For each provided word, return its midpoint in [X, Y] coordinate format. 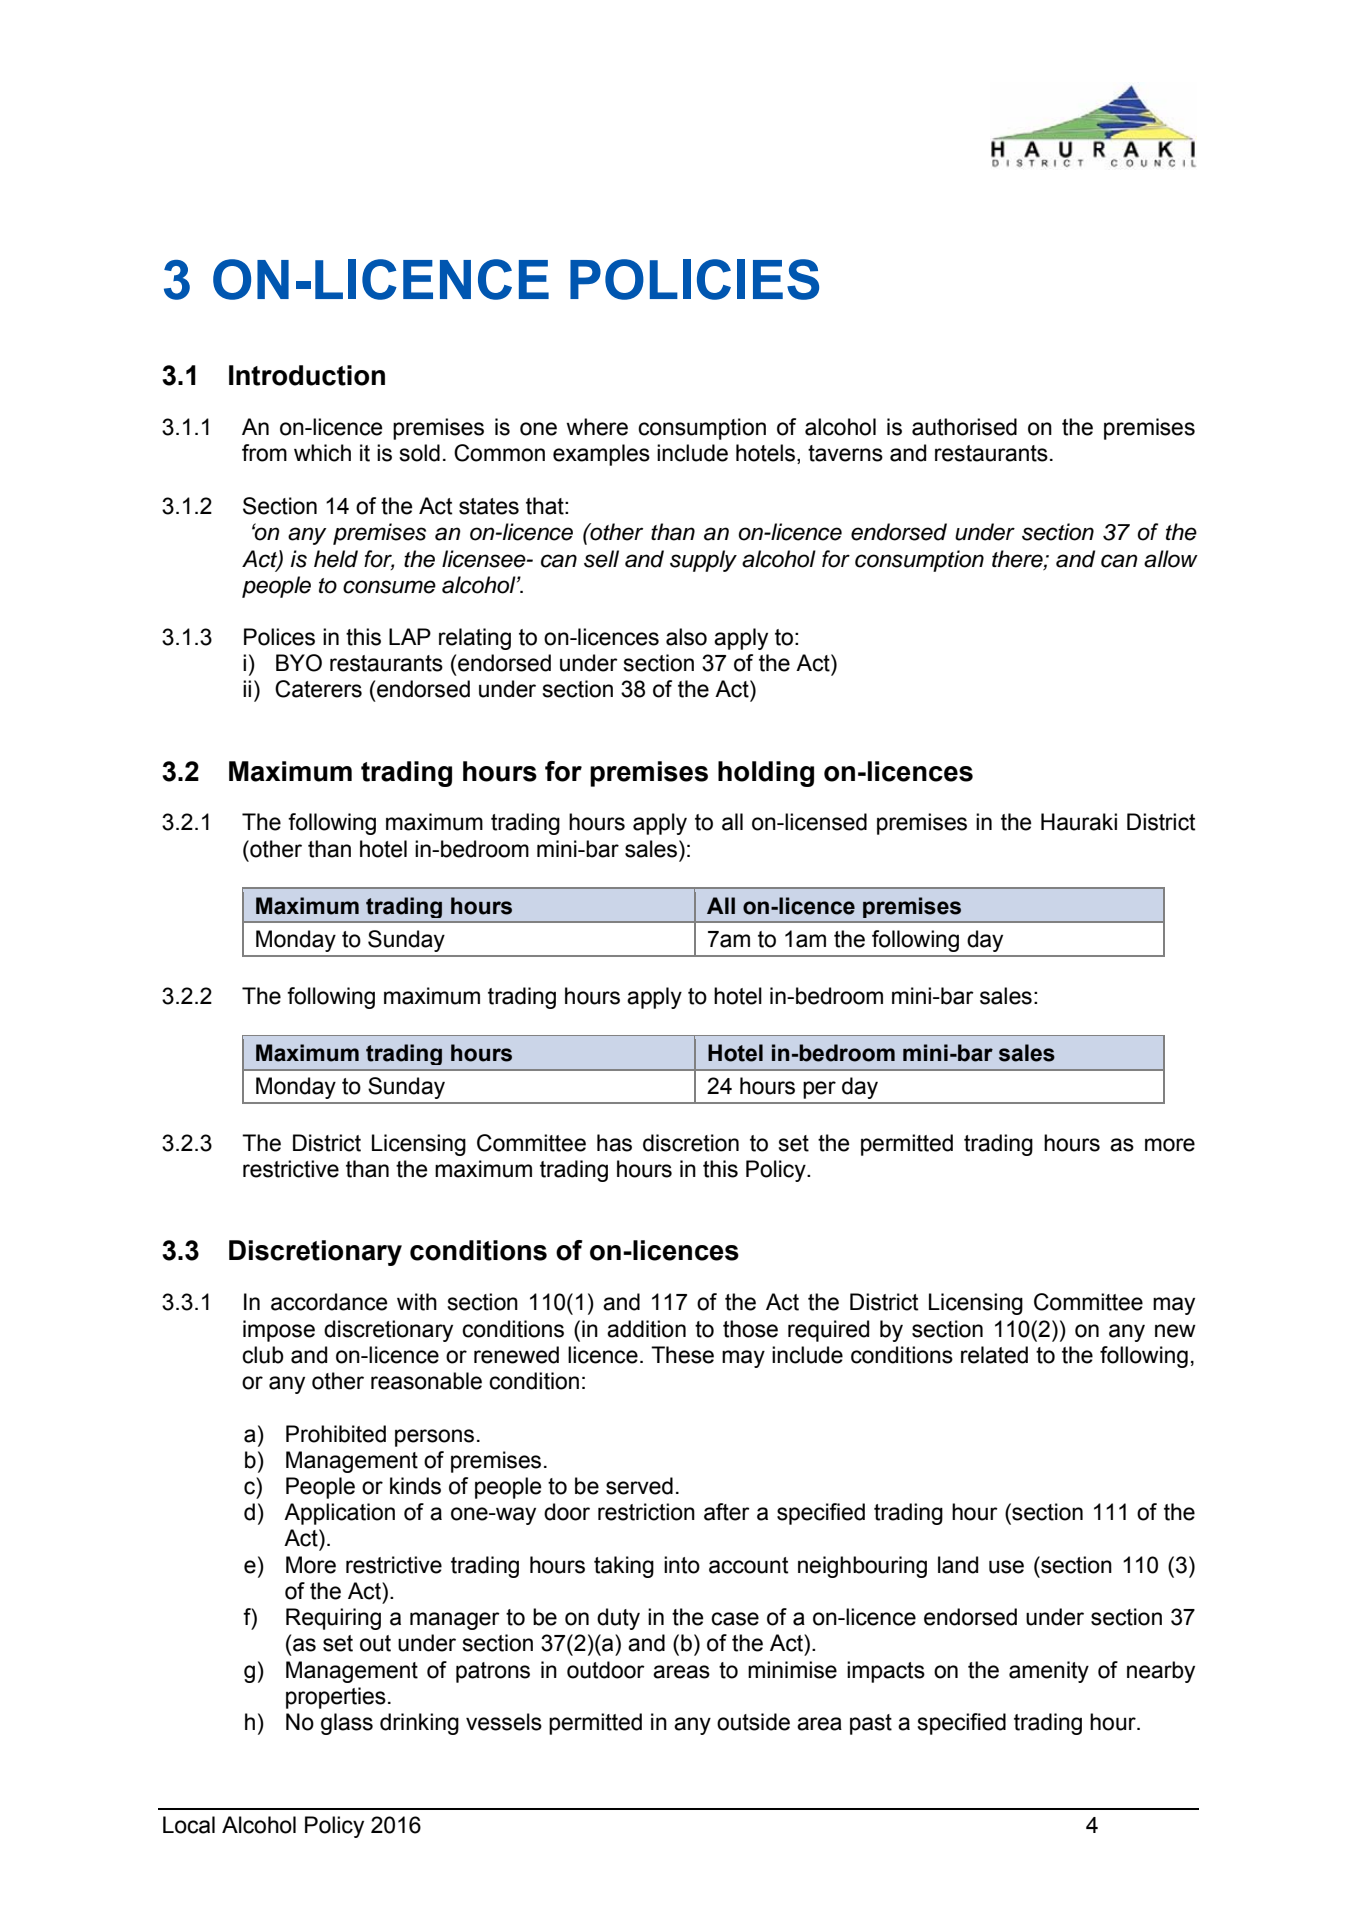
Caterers [318, 689]
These [682, 1355]
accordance [329, 1302]
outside [753, 1722]
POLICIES [694, 279]
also [686, 637]
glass [347, 1724]
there [1018, 559]
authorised [964, 427]
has [614, 1143]
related [994, 1355]
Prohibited [336, 1434]
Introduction [307, 375]
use [1006, 1567]
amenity [1049, 1672]
